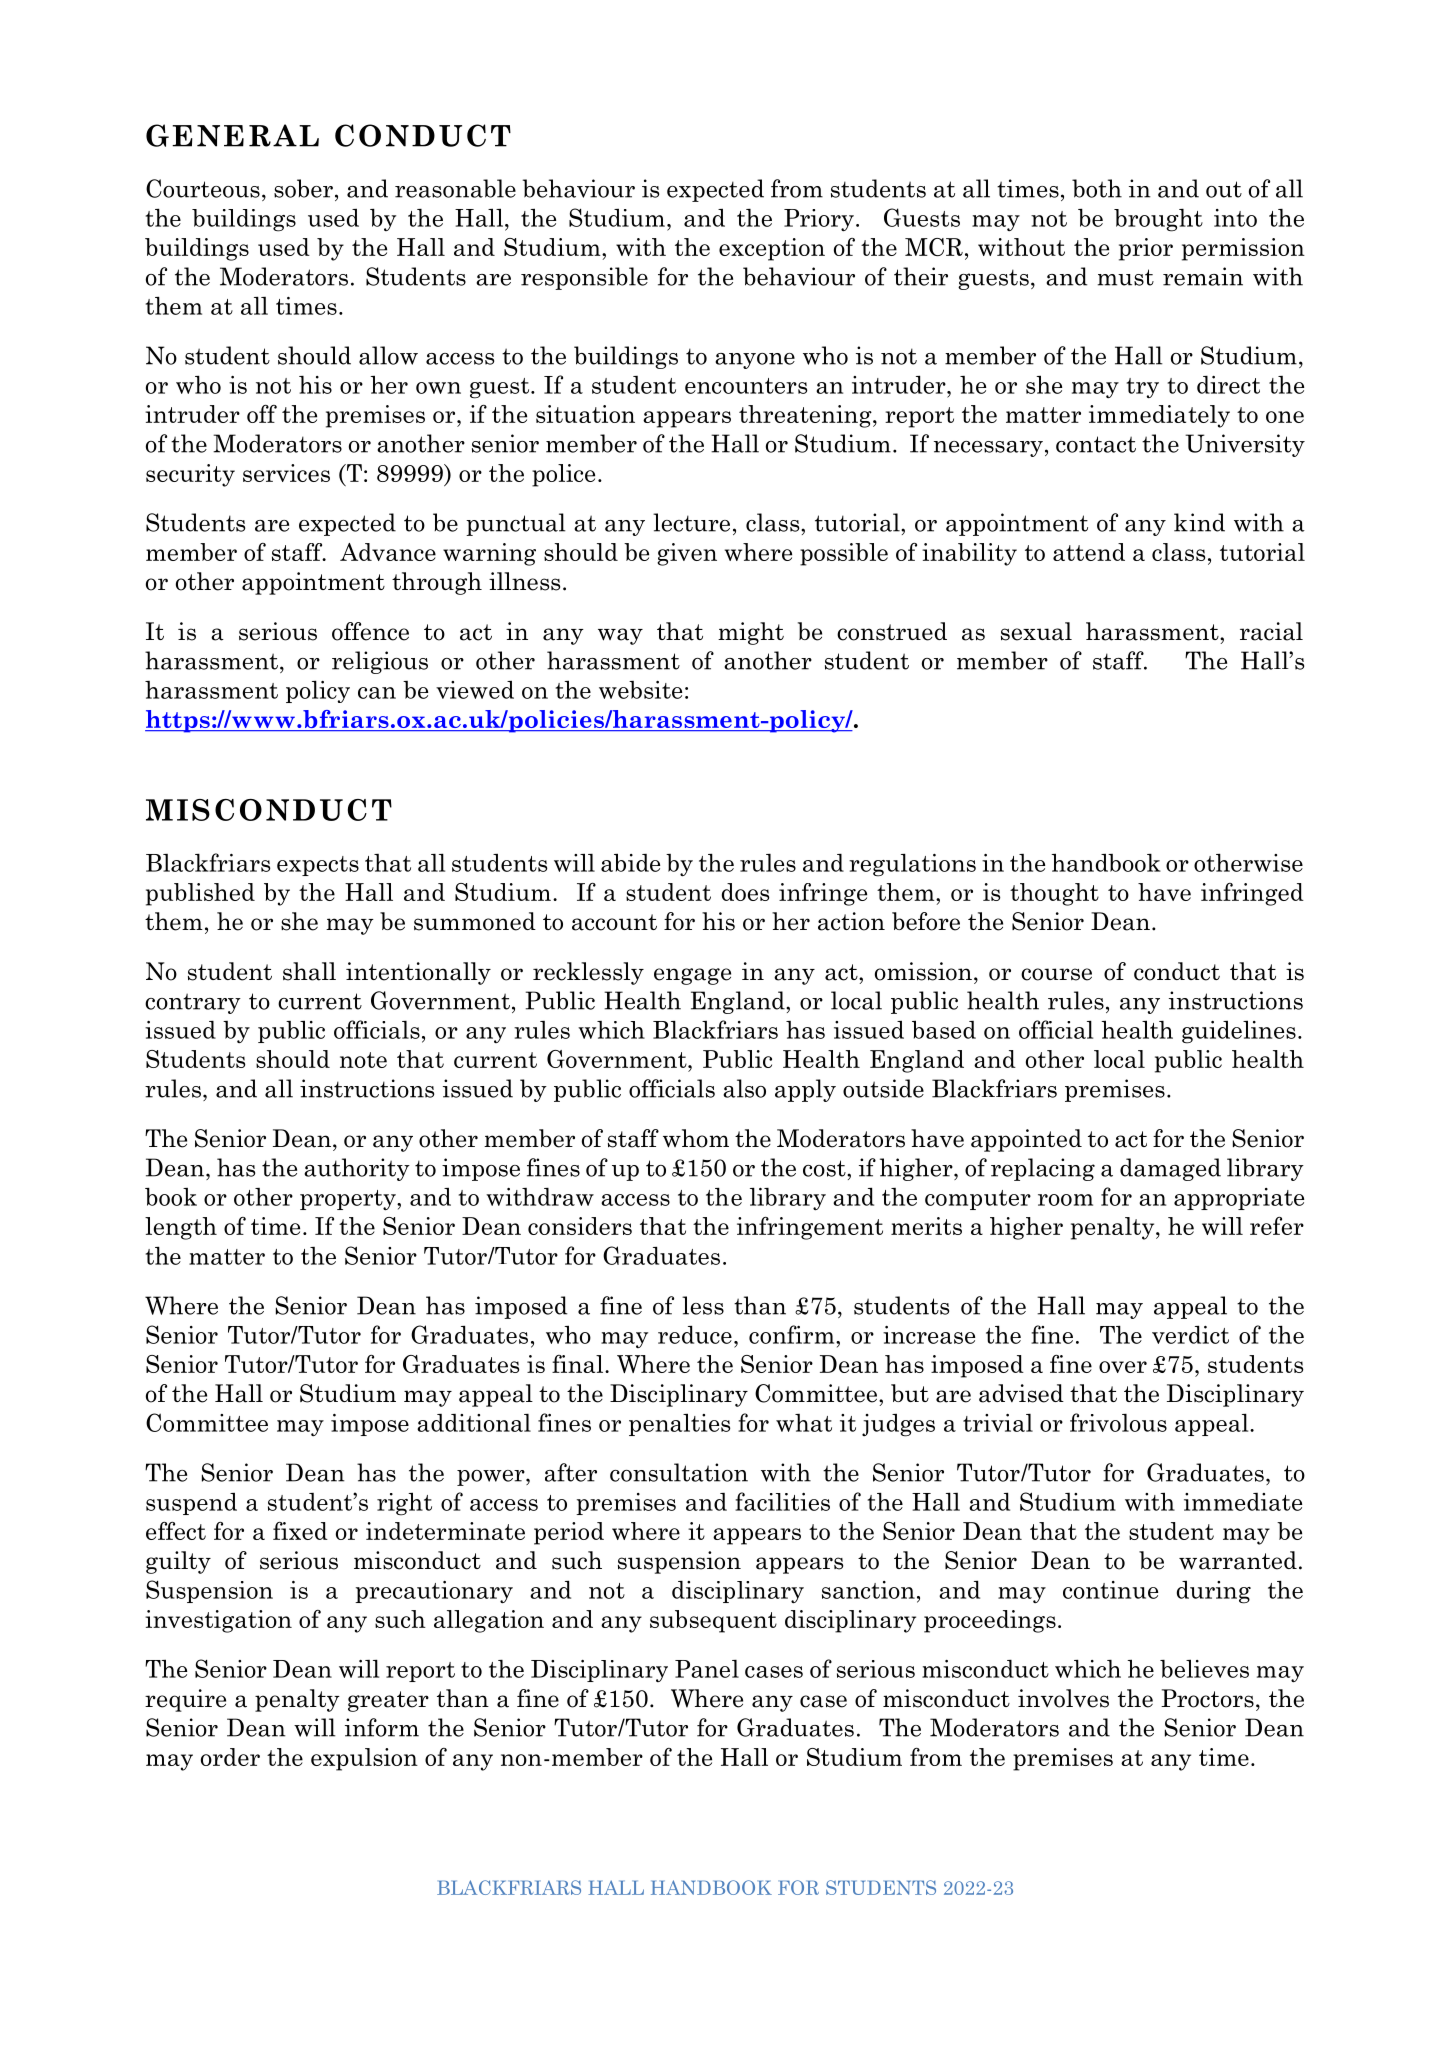 The width and height of the document is (1450, 2053). What do you see at coordinates (1097, 188) in the document?
I see `both` at bounding box center [1097, 188].
